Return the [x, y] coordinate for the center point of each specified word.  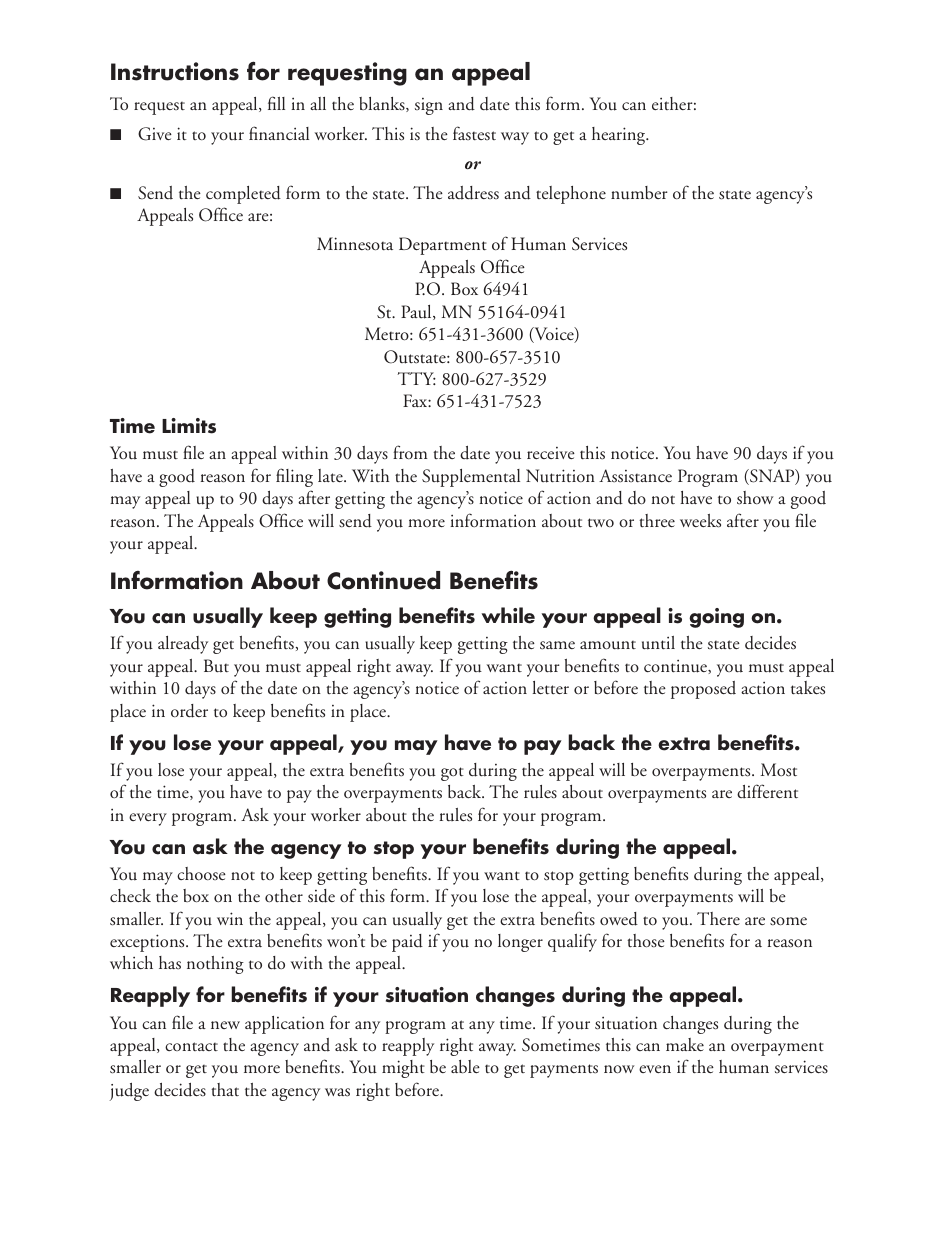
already [183, 645]
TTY [416, 378]
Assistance [635, 476]
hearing [620, 136]
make [685, 1044]
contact [191, 1046]
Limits [189, 426]
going [716, 618]
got [452, 774]
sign [429, 106]
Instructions [175, 71]
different [767, 791]
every [148, 819]
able [465, 1067]
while [508, 615]
